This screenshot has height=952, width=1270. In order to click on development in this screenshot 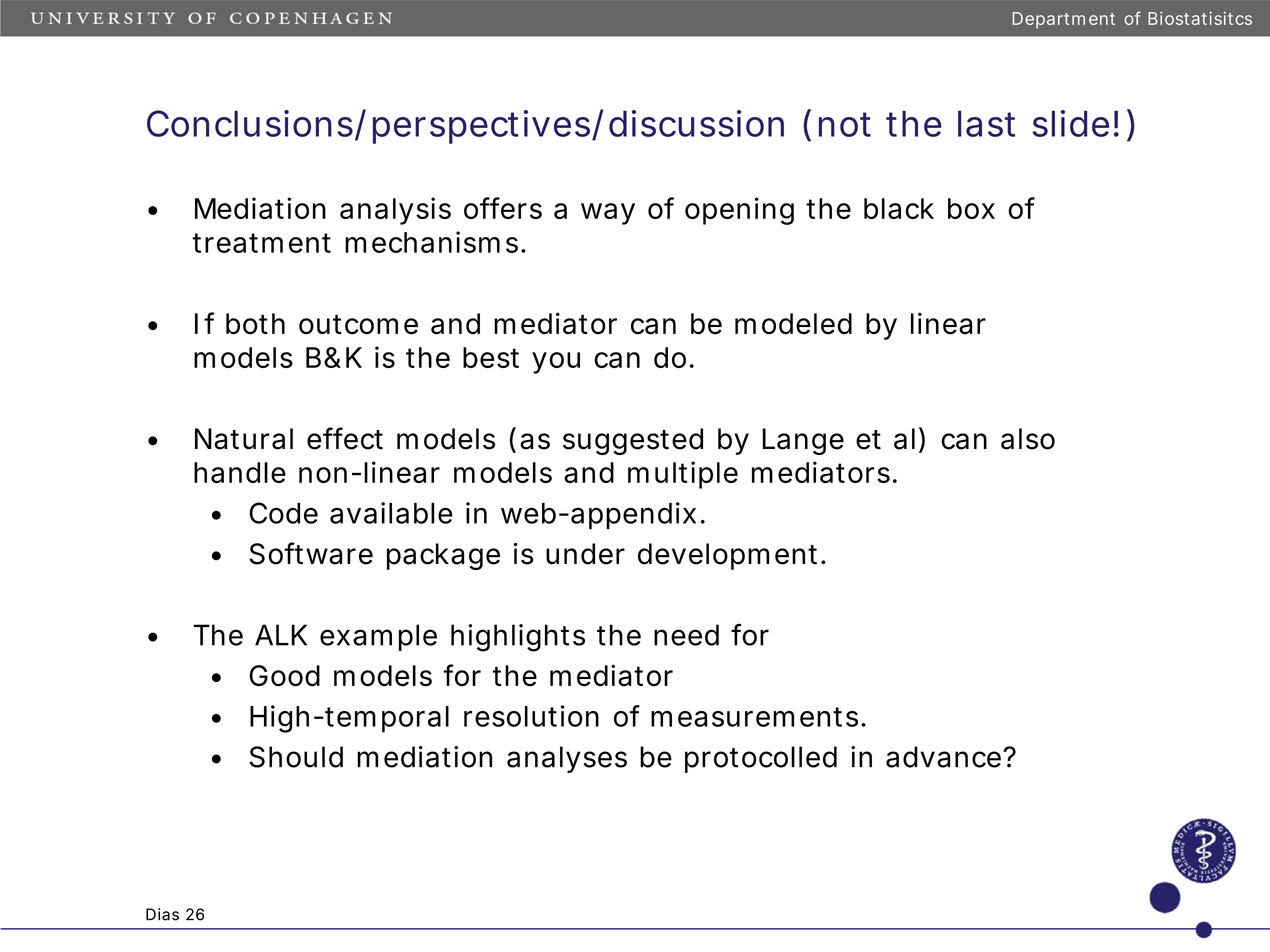, I will do `click(730, 556)`.
